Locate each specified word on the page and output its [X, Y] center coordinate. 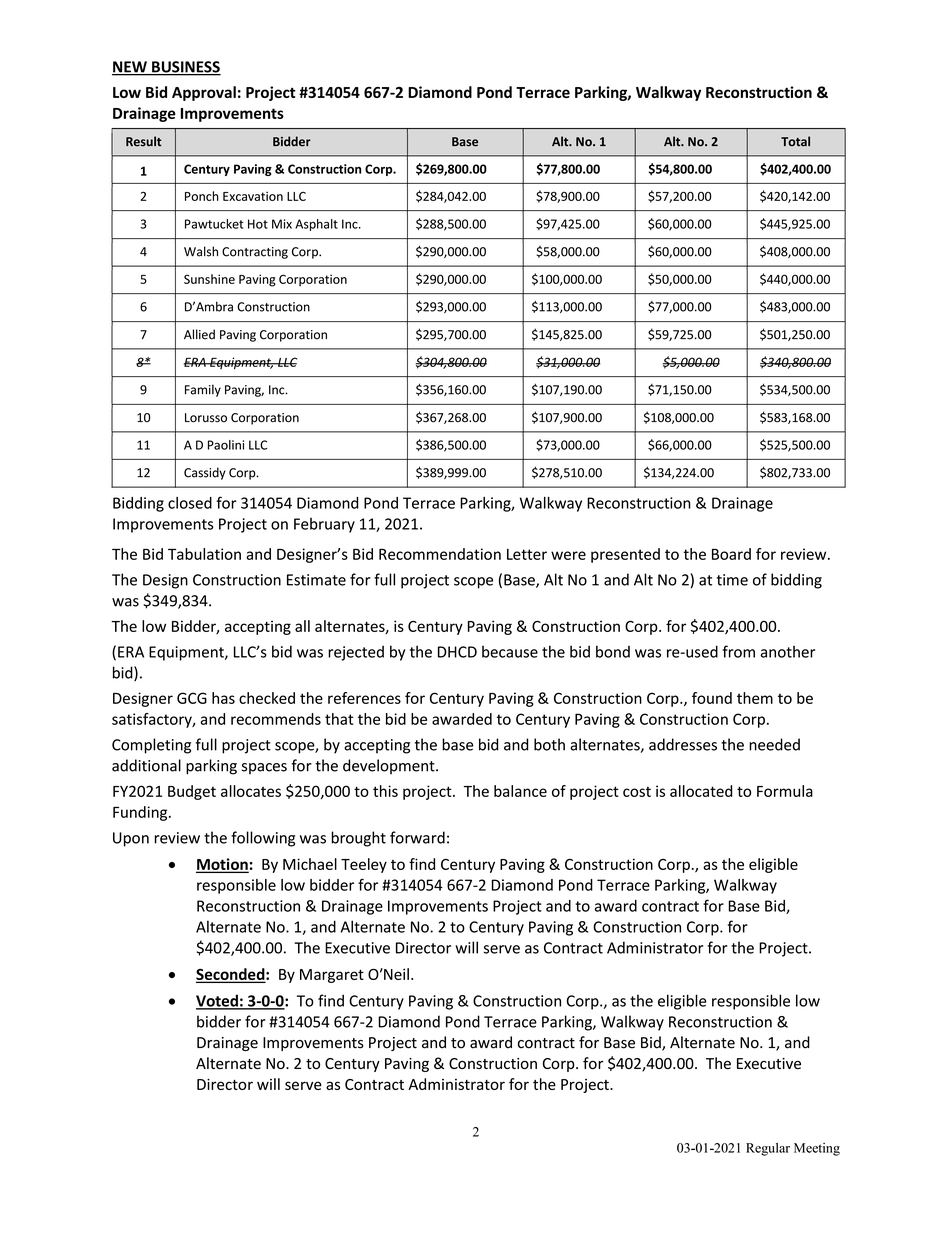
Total [795, 141]
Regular [768, 1149]
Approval [204, 93]
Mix [282, 224]
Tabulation [204, 554]
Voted [218, 1001]
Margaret [332, 976]
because [510, 652]
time [732, 580]
